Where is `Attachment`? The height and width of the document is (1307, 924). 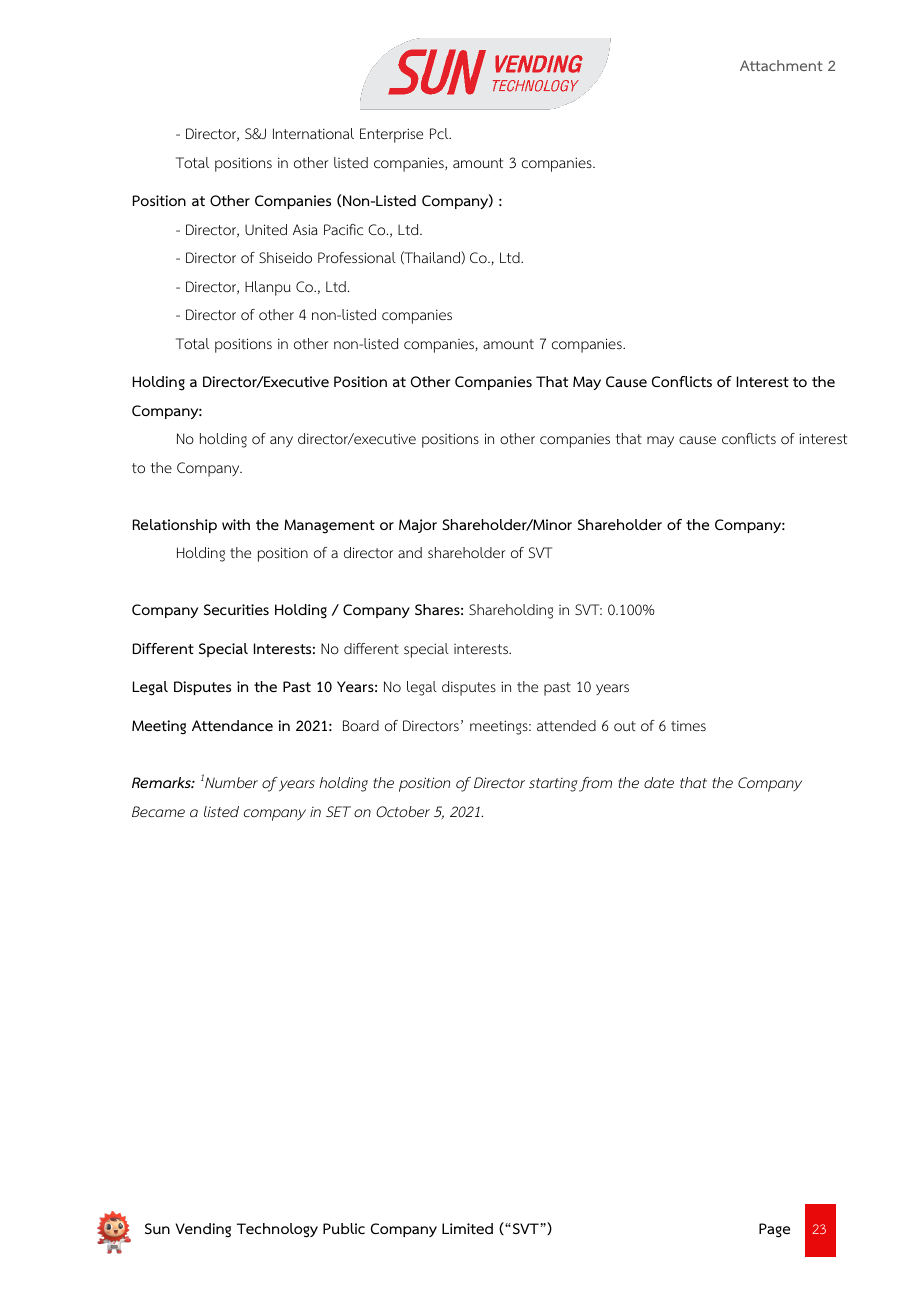
Attachment is located at coordinates (781, 65).
